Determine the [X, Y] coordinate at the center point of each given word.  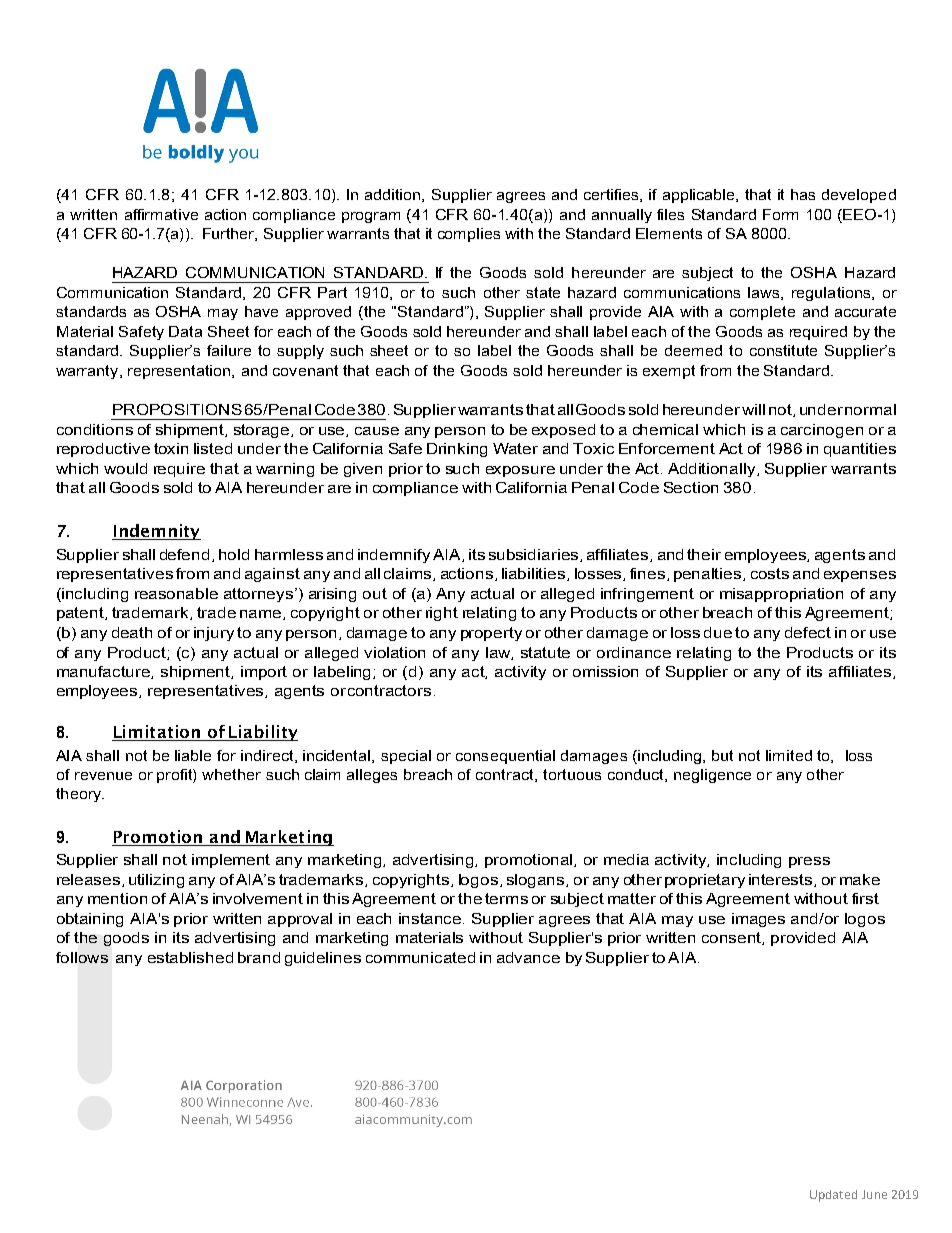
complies [469, 235]
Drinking [457, 450]
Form [780, 214]
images [758, 920]
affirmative [161, 214]
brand [259, 957]
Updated [833, 1196]
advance [528, 957]
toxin [171, 448]
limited [789, 755]
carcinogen [822, 431]
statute [545, 652]
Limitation [157, 733]
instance [431, 918]
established [190, 957]
